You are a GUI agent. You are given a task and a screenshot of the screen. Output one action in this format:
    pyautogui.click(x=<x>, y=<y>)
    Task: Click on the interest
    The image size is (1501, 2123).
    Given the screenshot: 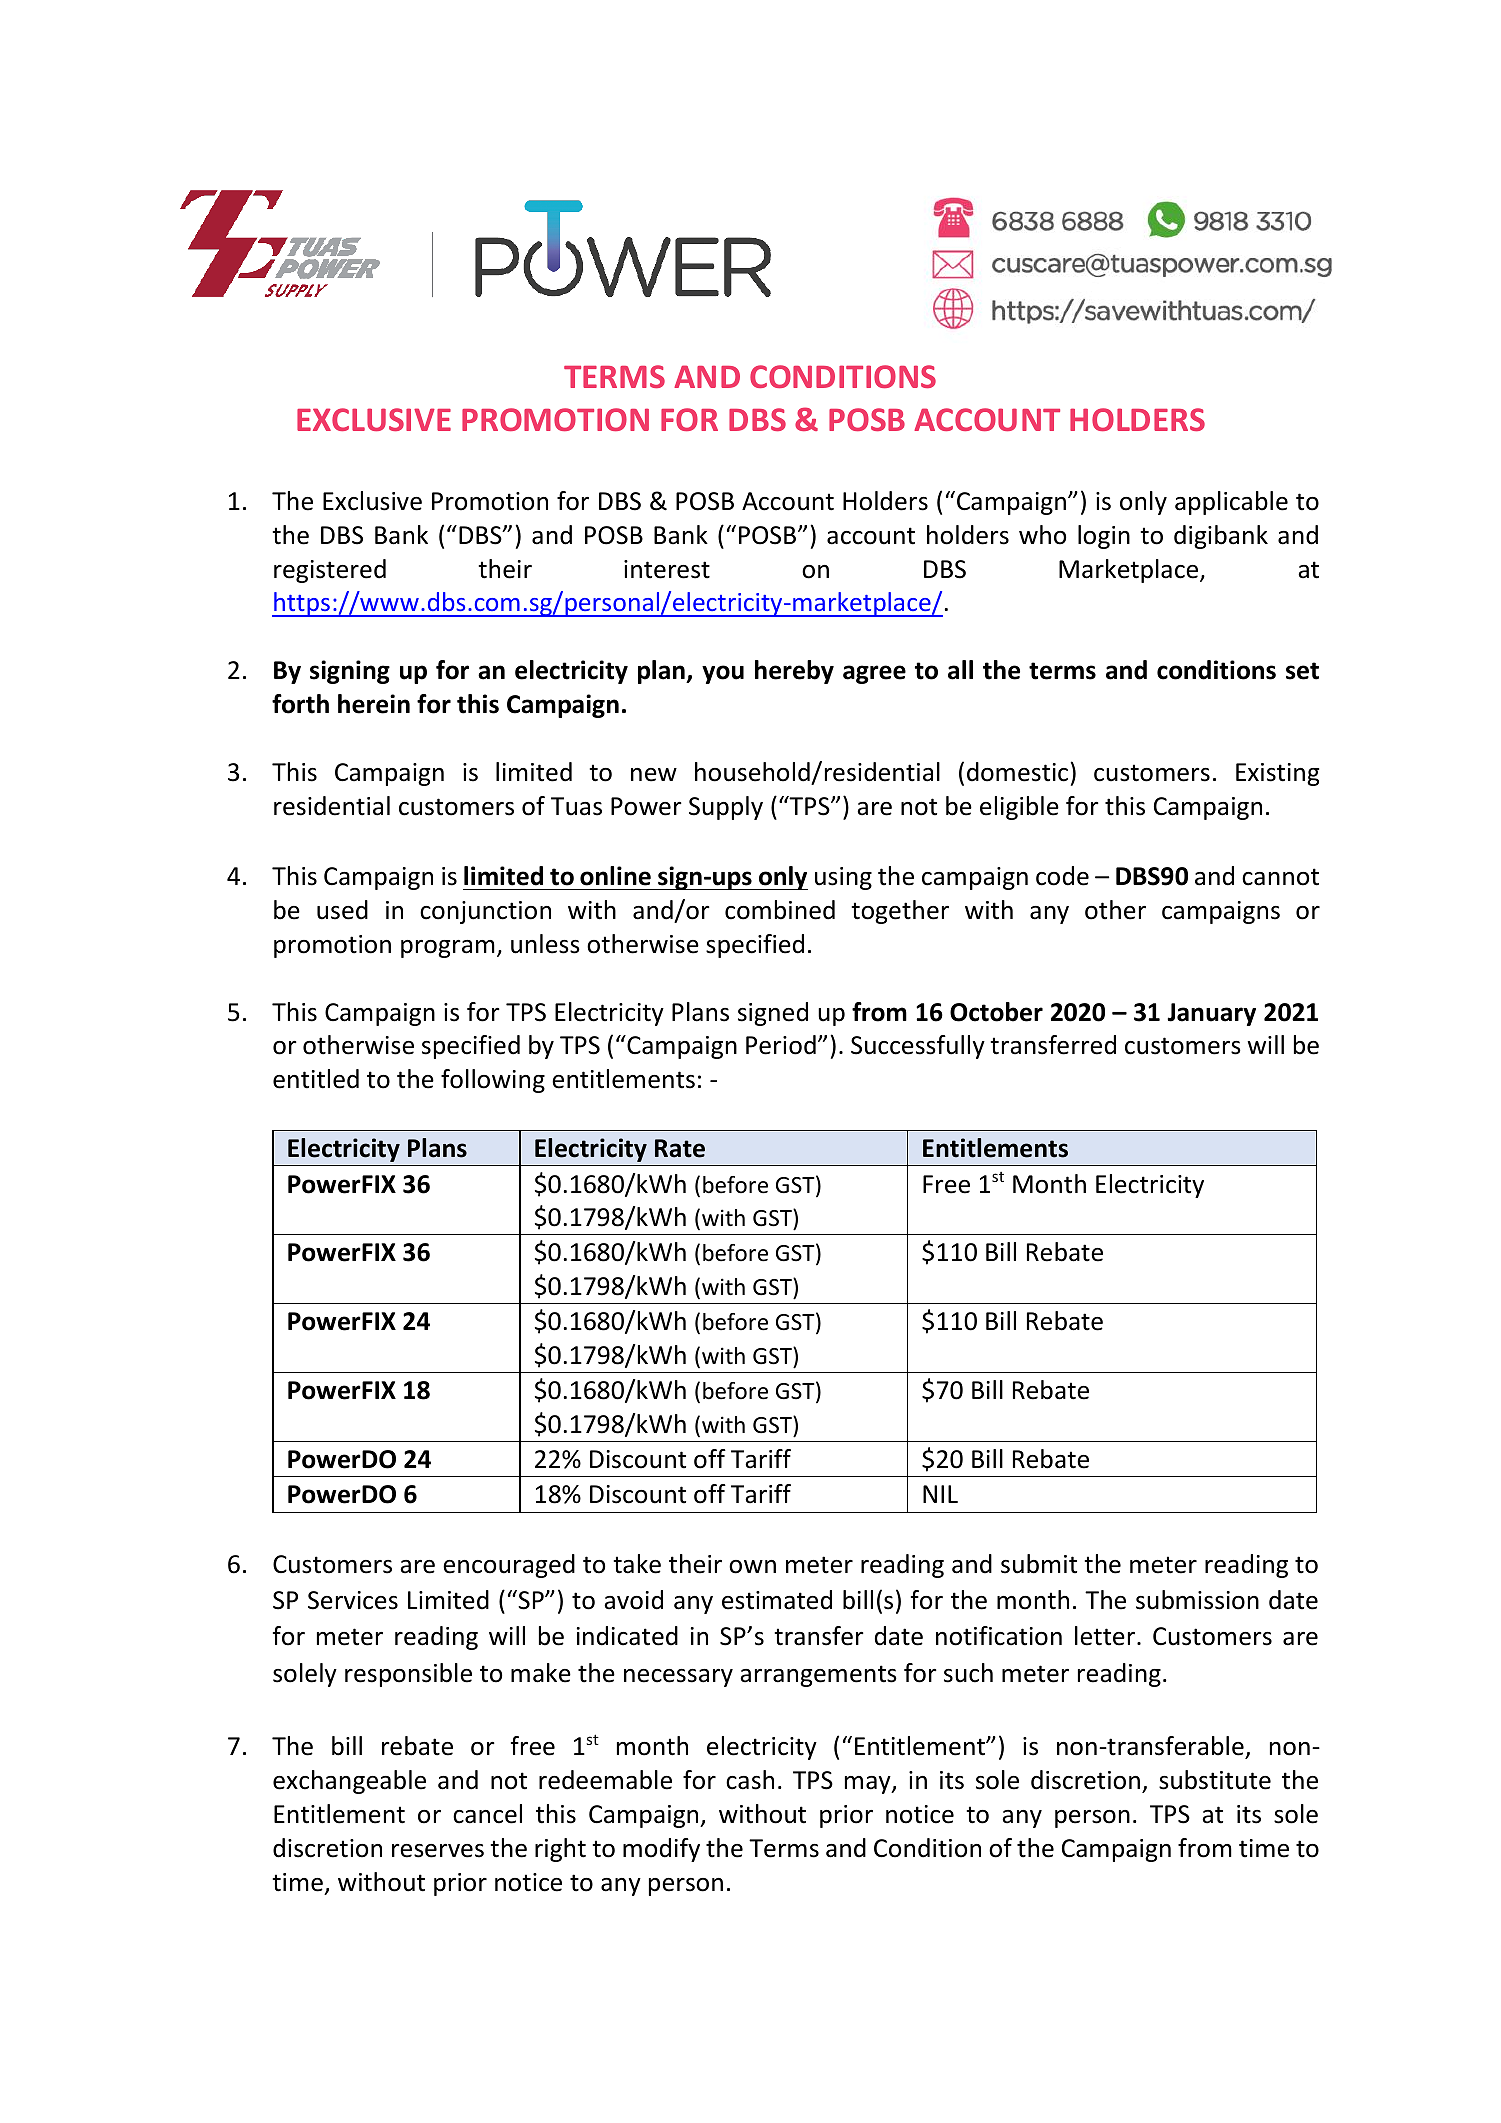 What is the action you would take?
    pyautogui.click(x=667, y=569)
